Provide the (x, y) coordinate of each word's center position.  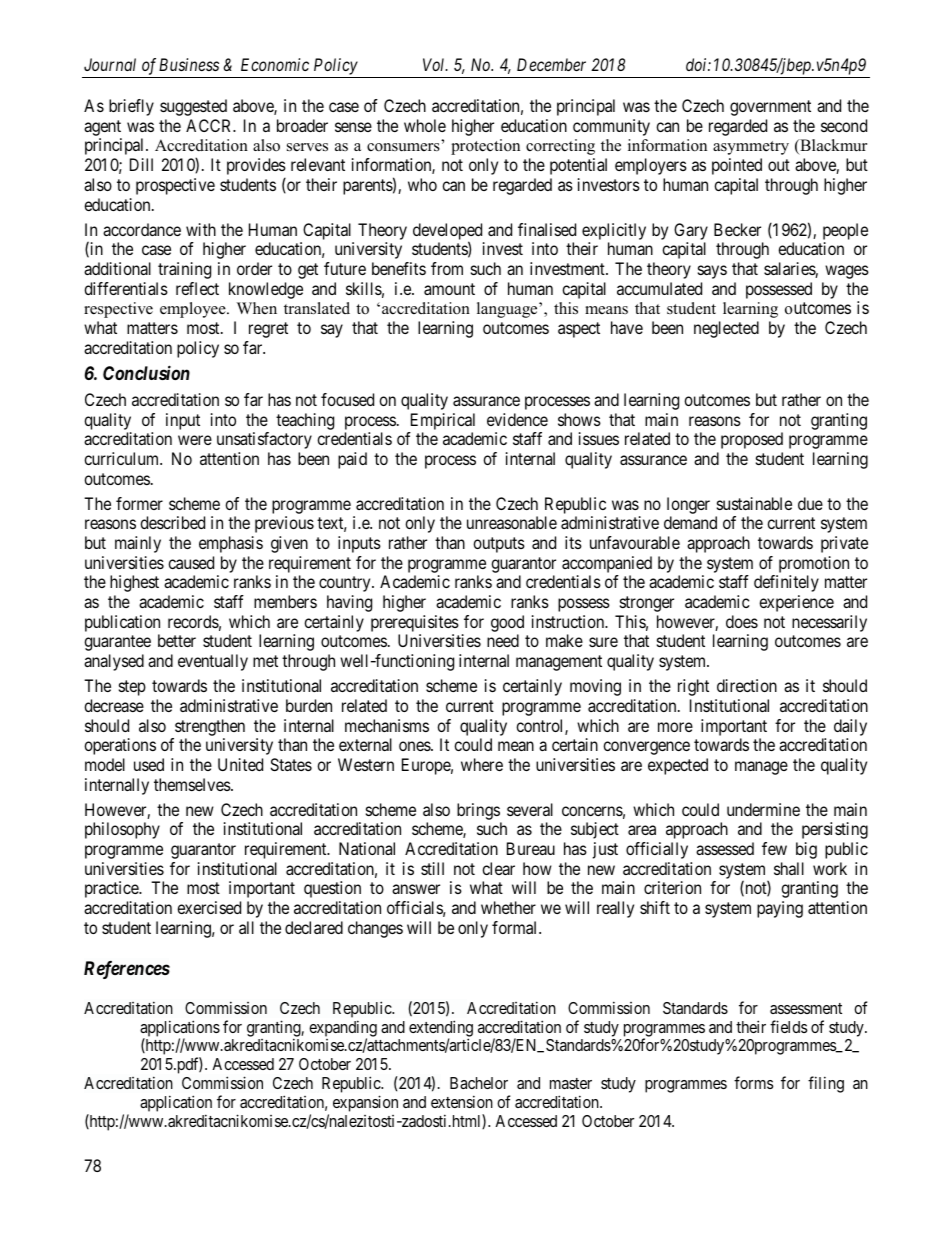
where (482, 764)
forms (753, 1082)
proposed (752, 440)
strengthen (210, 727)
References (127, 970)
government (770, 108)
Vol (435, 64)
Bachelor (479, 1083)
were (195, 440)
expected (678, 766)
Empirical (443, 421)
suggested (193, 107)
